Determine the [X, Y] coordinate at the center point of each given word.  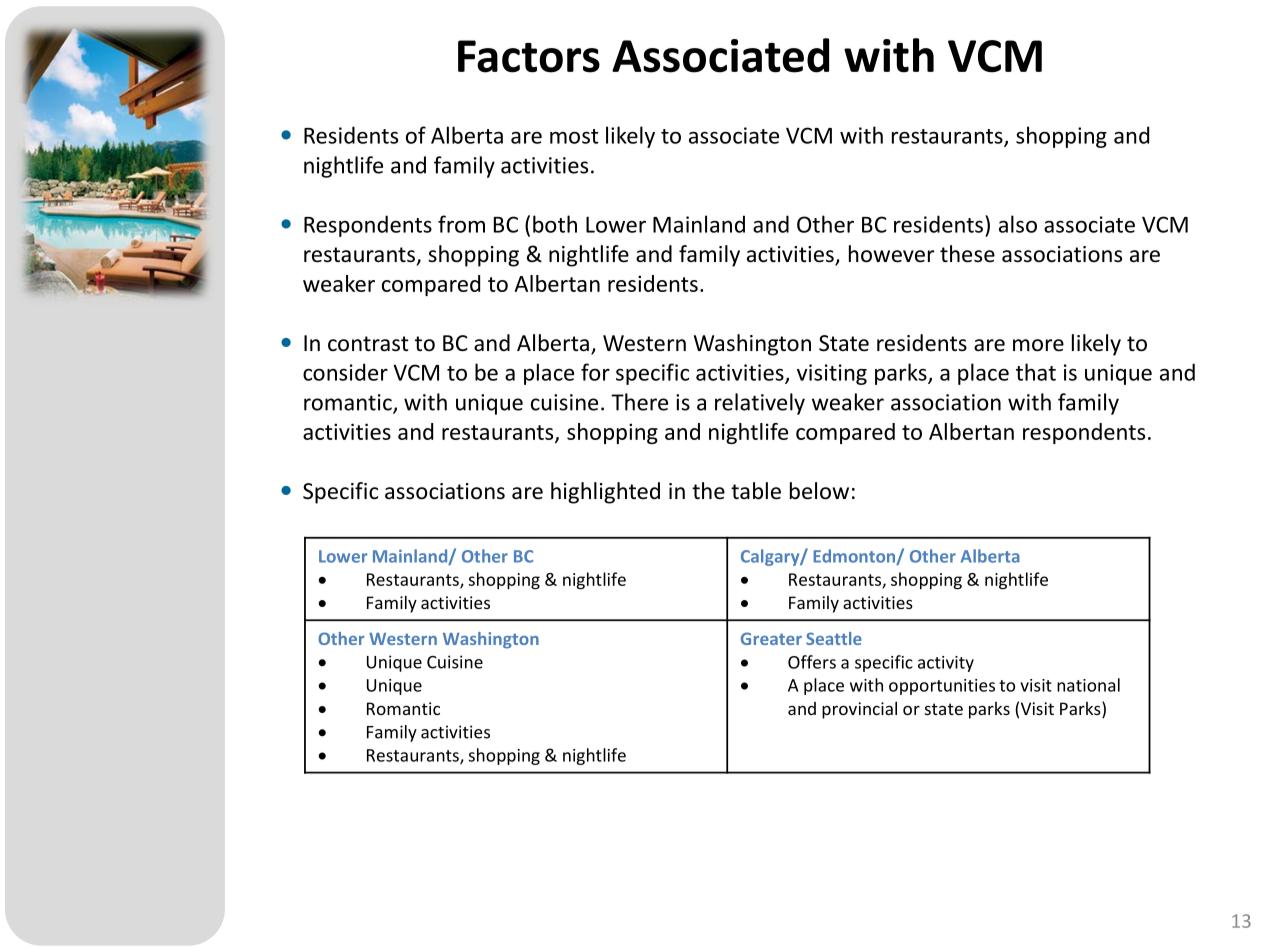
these [967, 254]
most [574, 136]
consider [345, 372]
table [756, 491]
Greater [771, 638]
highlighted [605, 493]
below [819, 491]
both [555, 224]
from [461, 224]
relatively [760, 404]
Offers [812, 662]
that [1036, 372]
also [1018, 224]
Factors [529, 56]
